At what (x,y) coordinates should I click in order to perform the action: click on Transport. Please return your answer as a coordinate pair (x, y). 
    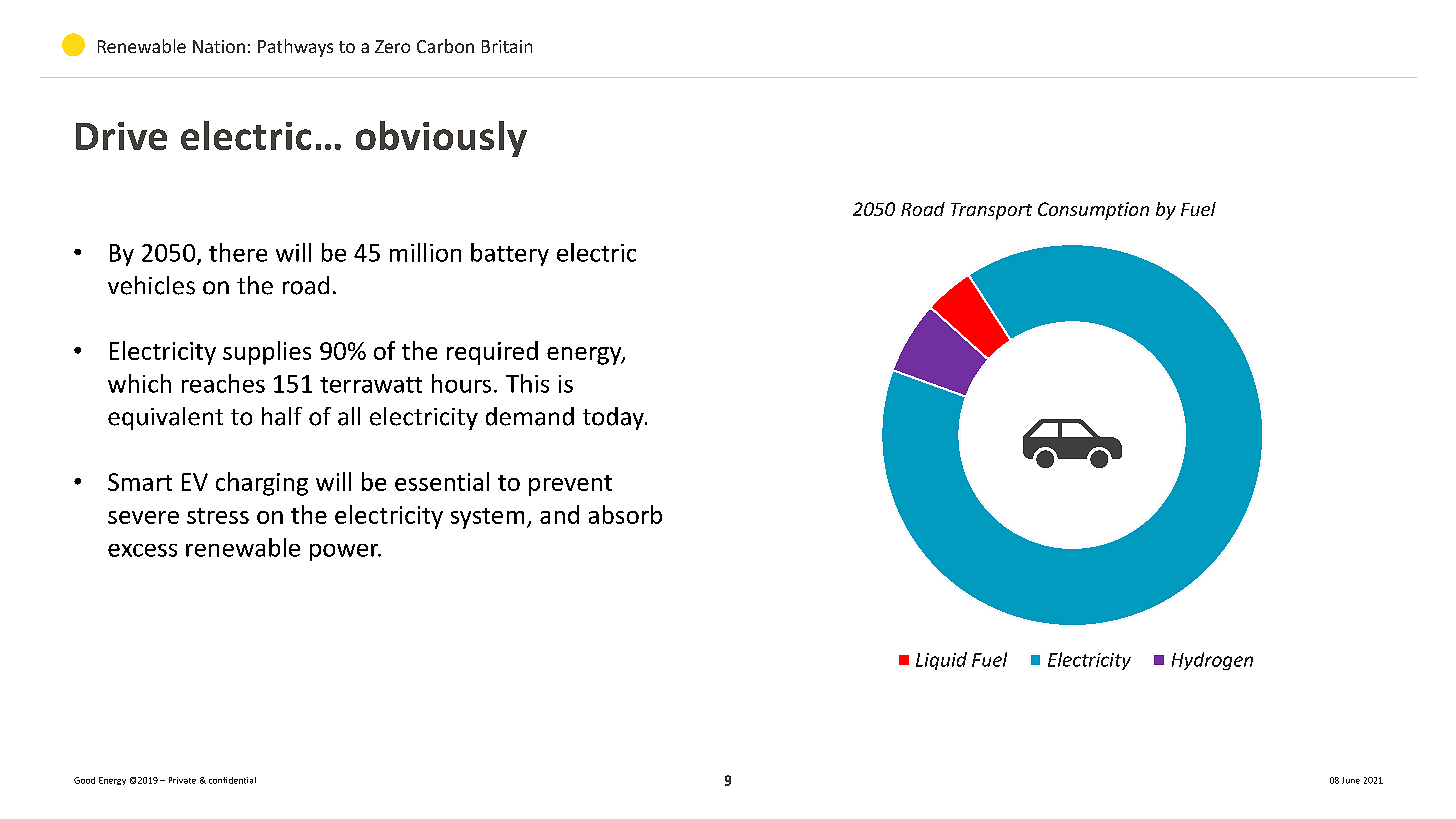
    Looking at the image, I should click on (991, 211).
